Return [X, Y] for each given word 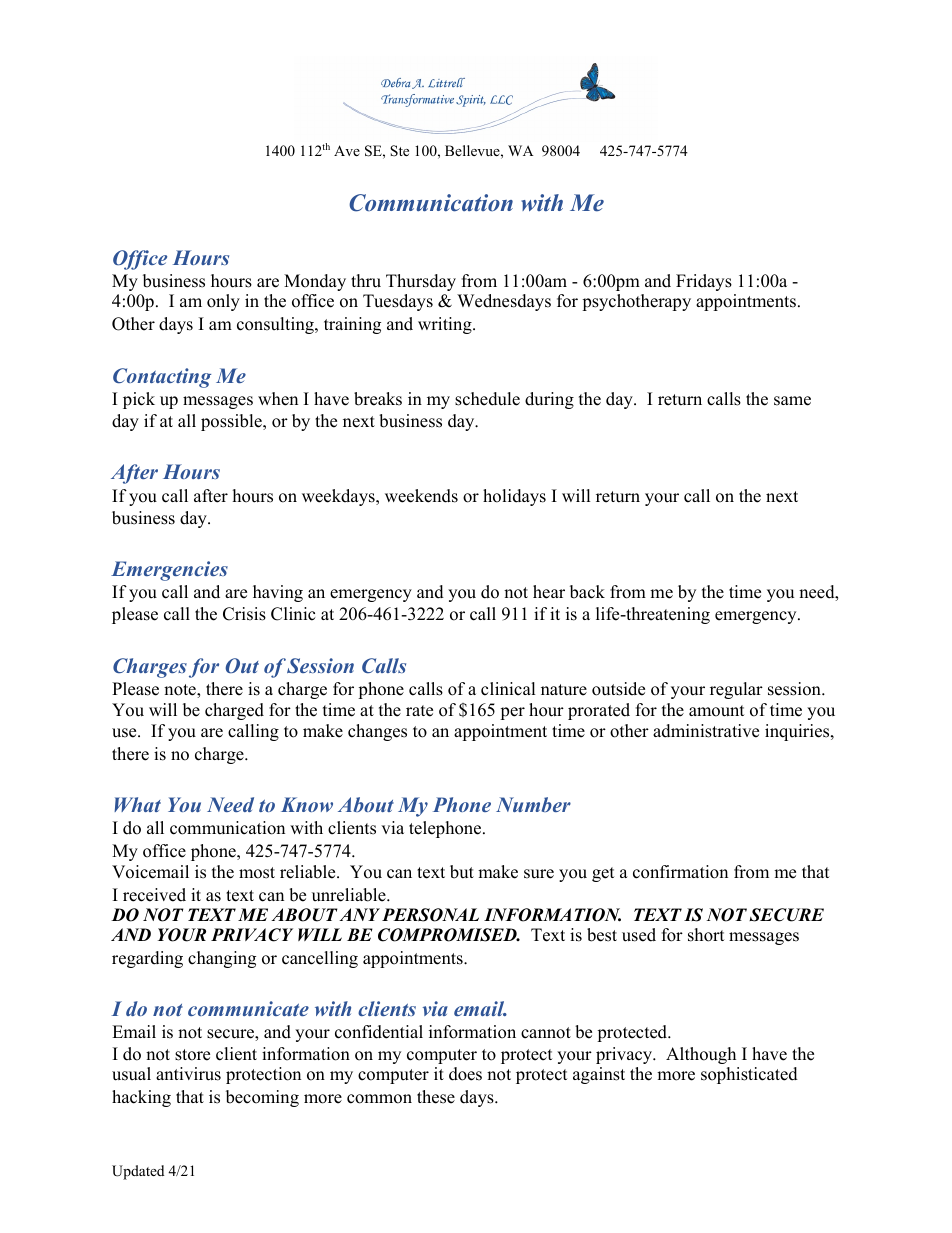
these [436, 1097]
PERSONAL [430, 915]
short [706, 935]
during [549, 400]
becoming [262, 1098]
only [223, 302]
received [154, 895]
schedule [487, 399]
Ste [399, 151]
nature [564, 690]
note [181, 691]
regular [736, 690]
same [792, 401]
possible [232, 422]
